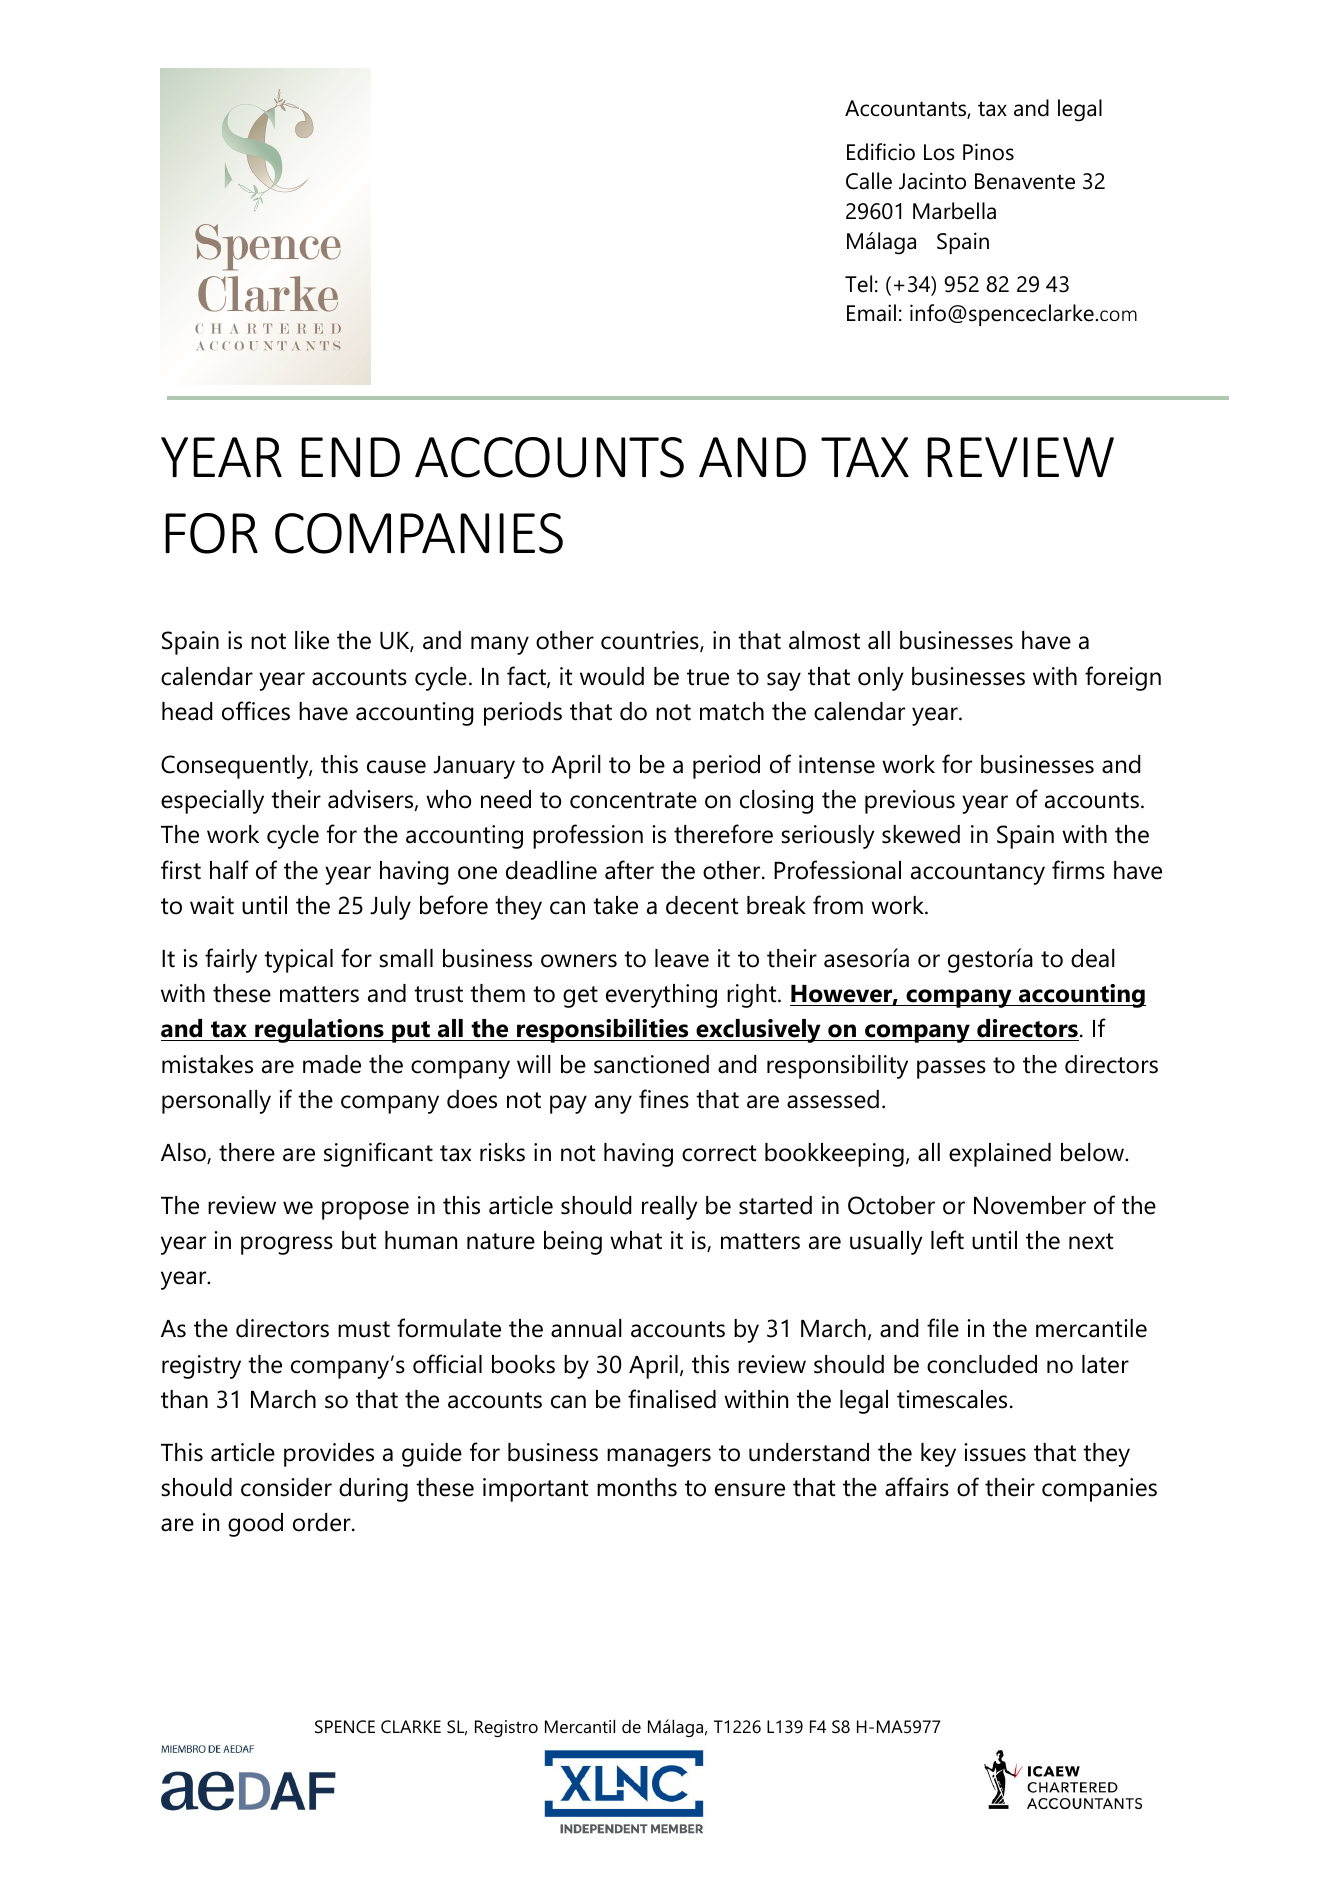  I want to click on Tel, so click(858, 284).
